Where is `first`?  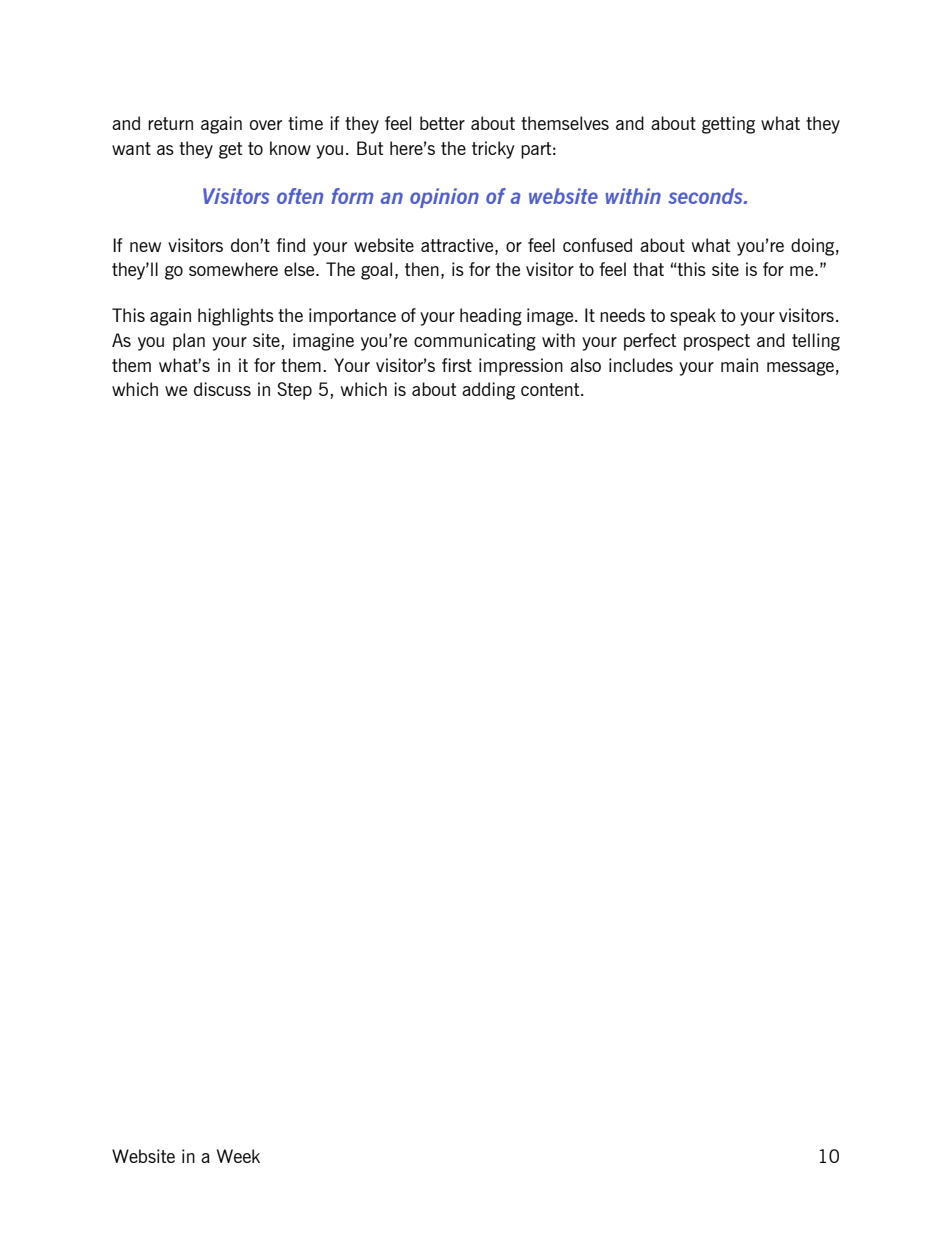
first is located at coordinates (457, 365).
